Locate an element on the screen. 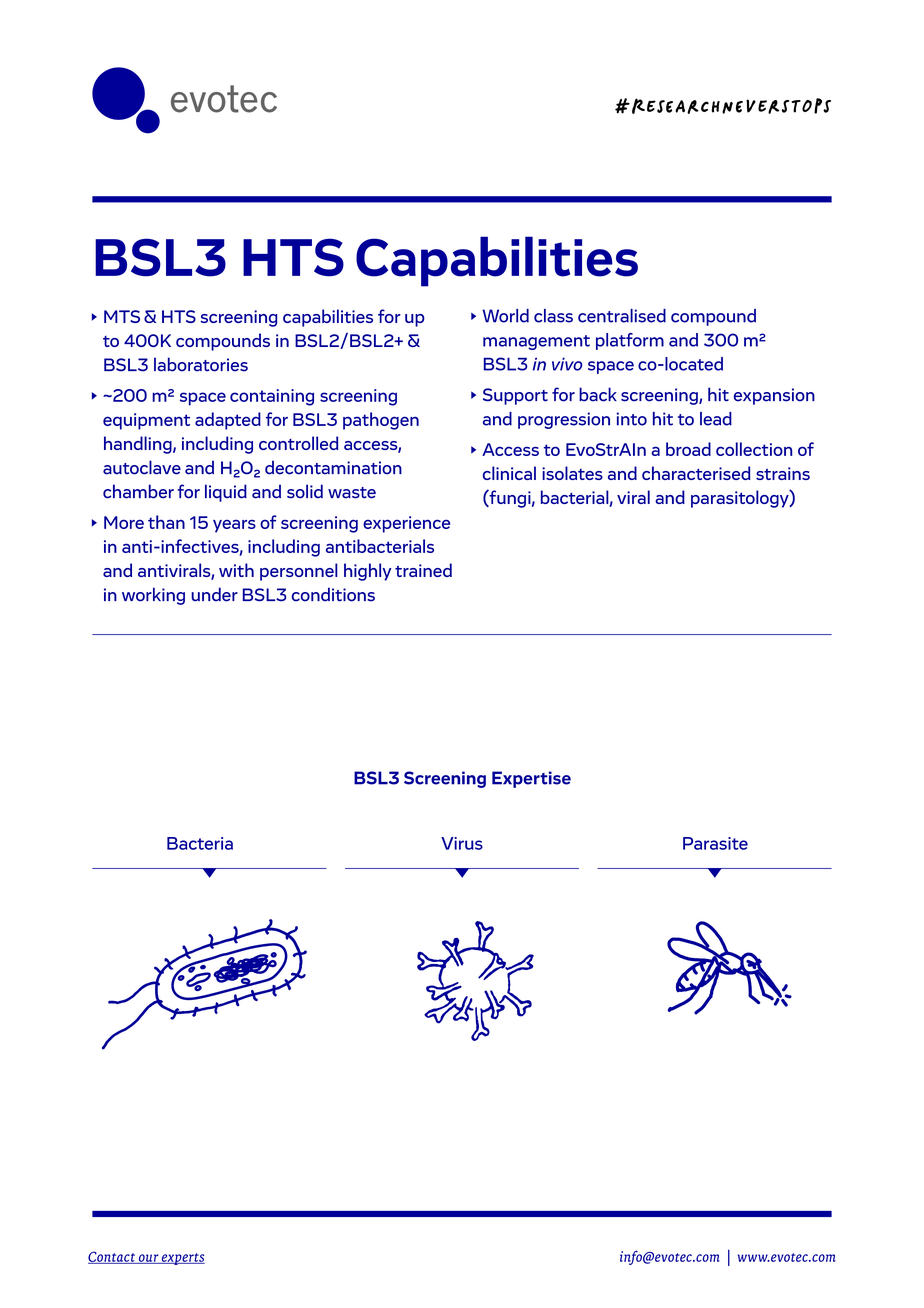 This screenshot has width=924, height=1308. trained is located at coordinates (423, 570).
